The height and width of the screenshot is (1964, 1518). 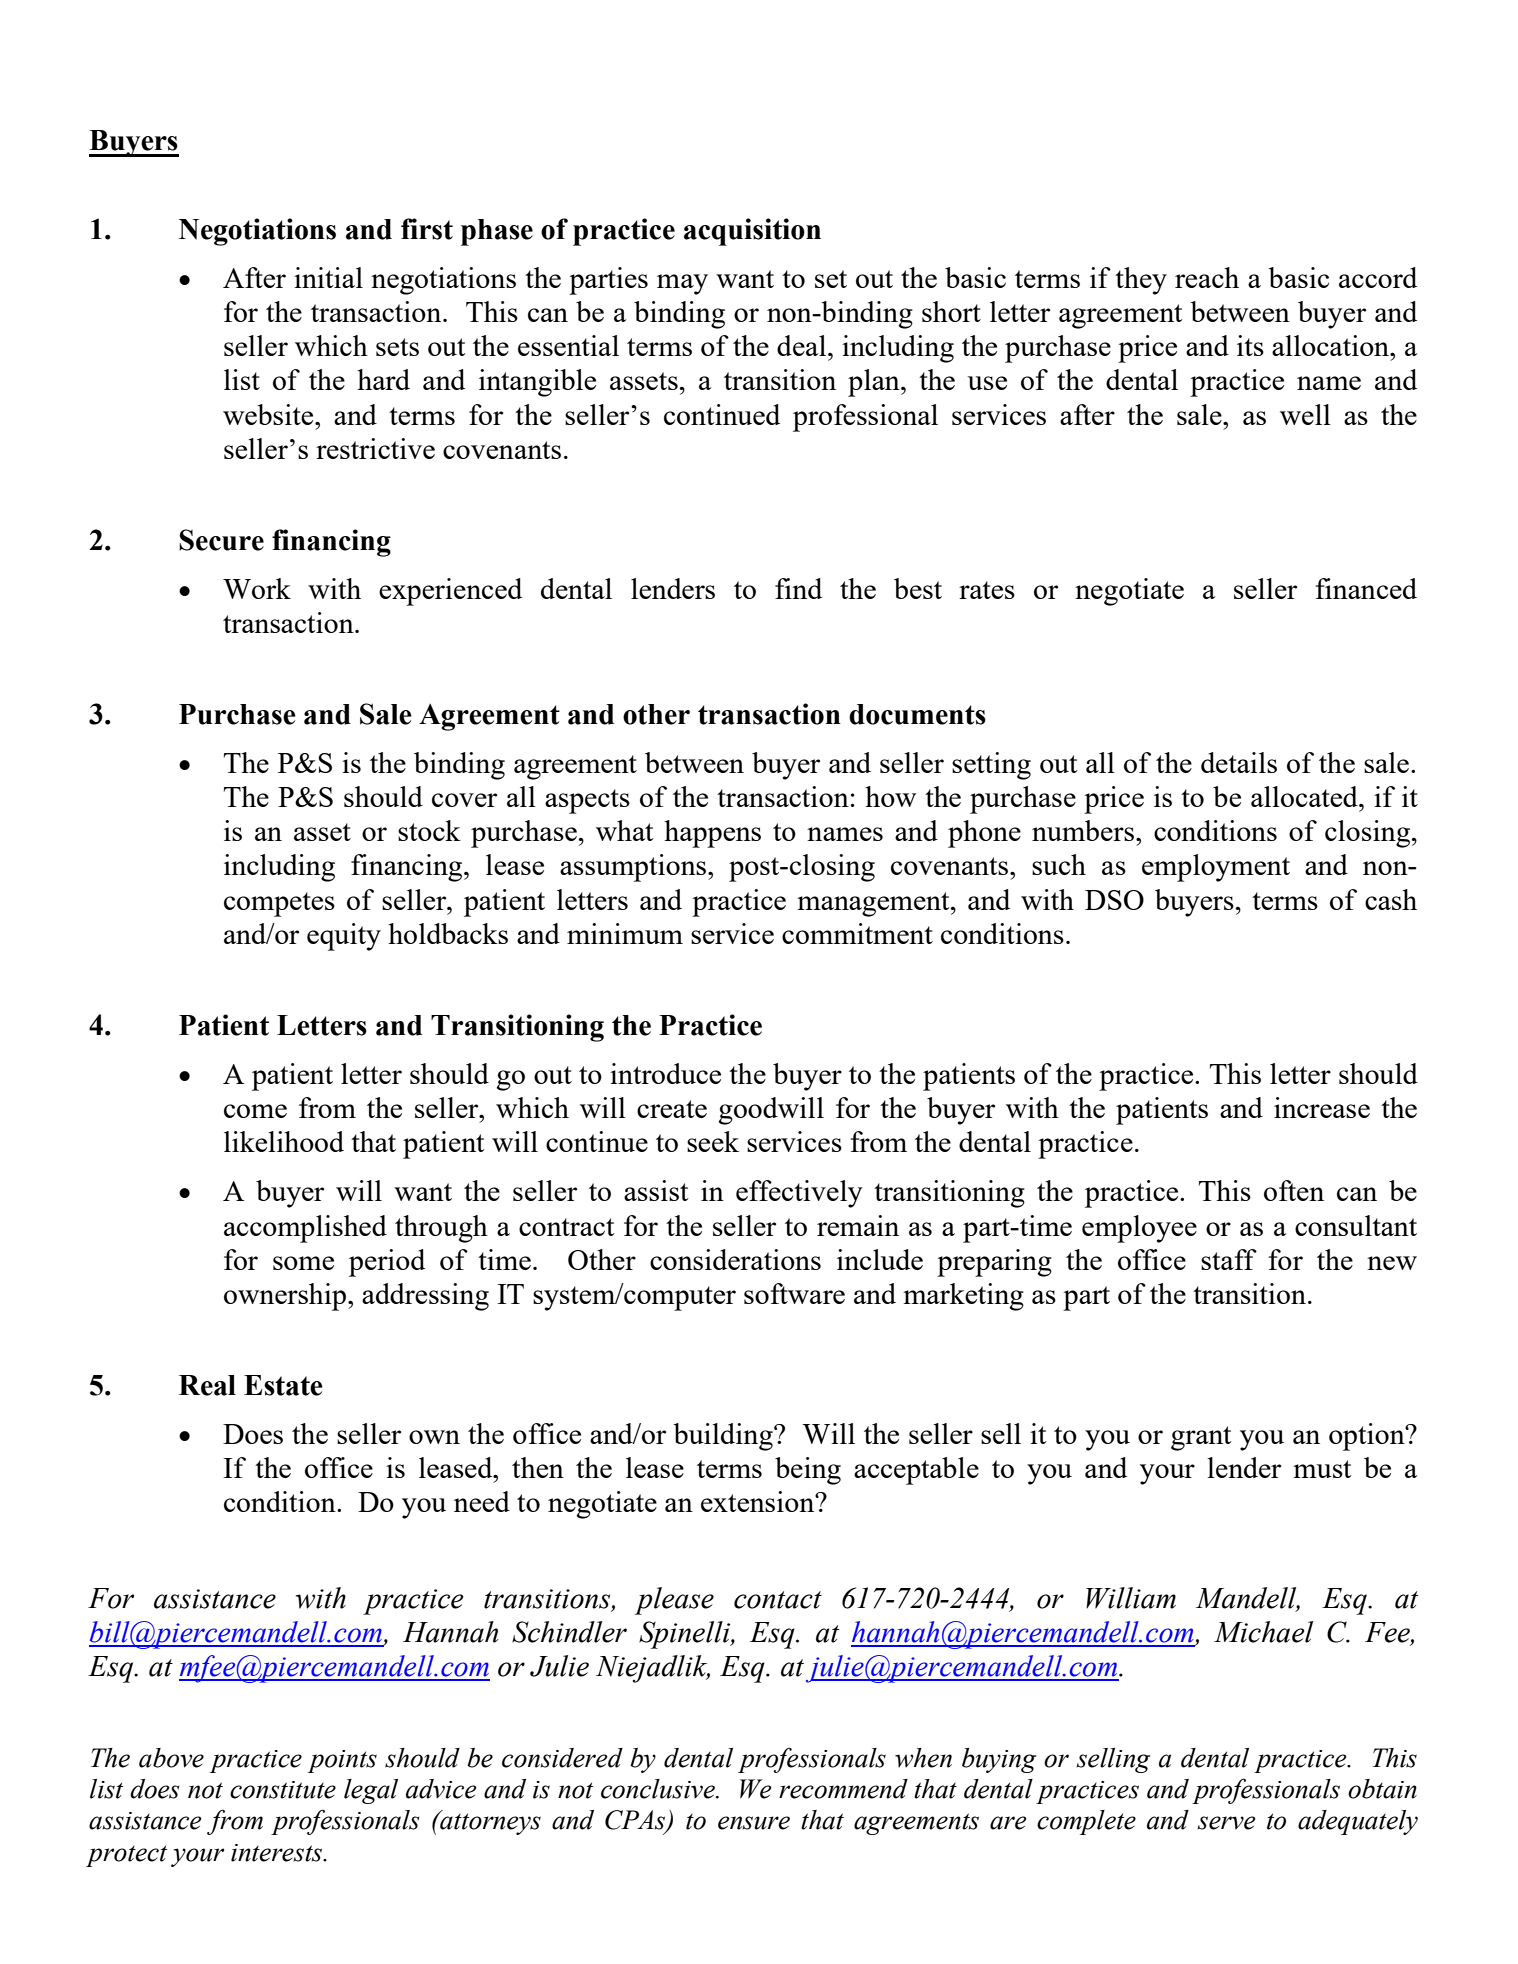 What do you see at coordinates (1229, 1259) in the screenshot?
I see `staff` at bounding box center [1229, 1259].
